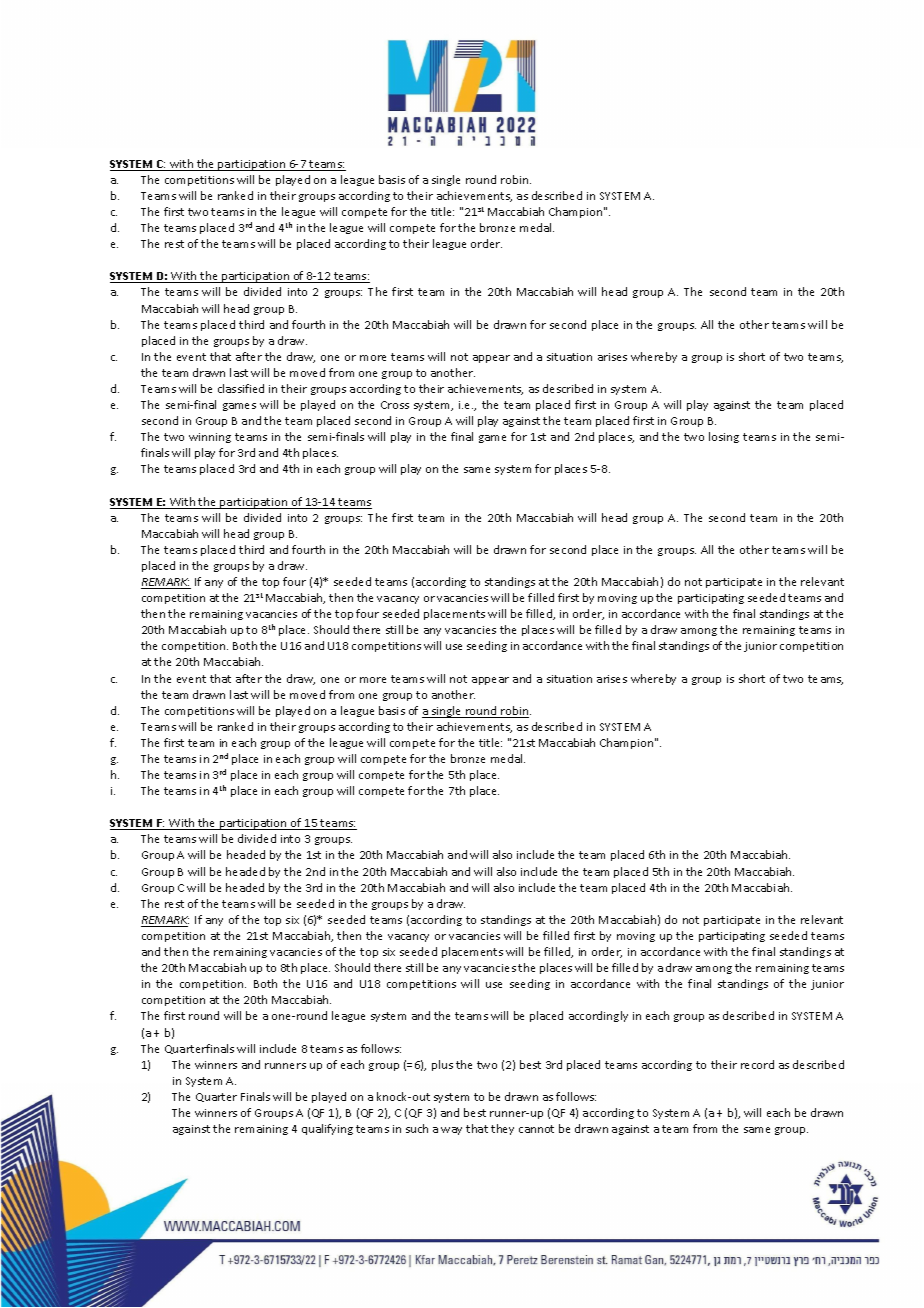  What do you see at coordinates (241, 388) in the screenshot?
I see `classified` at bounding box center [241, 388].
